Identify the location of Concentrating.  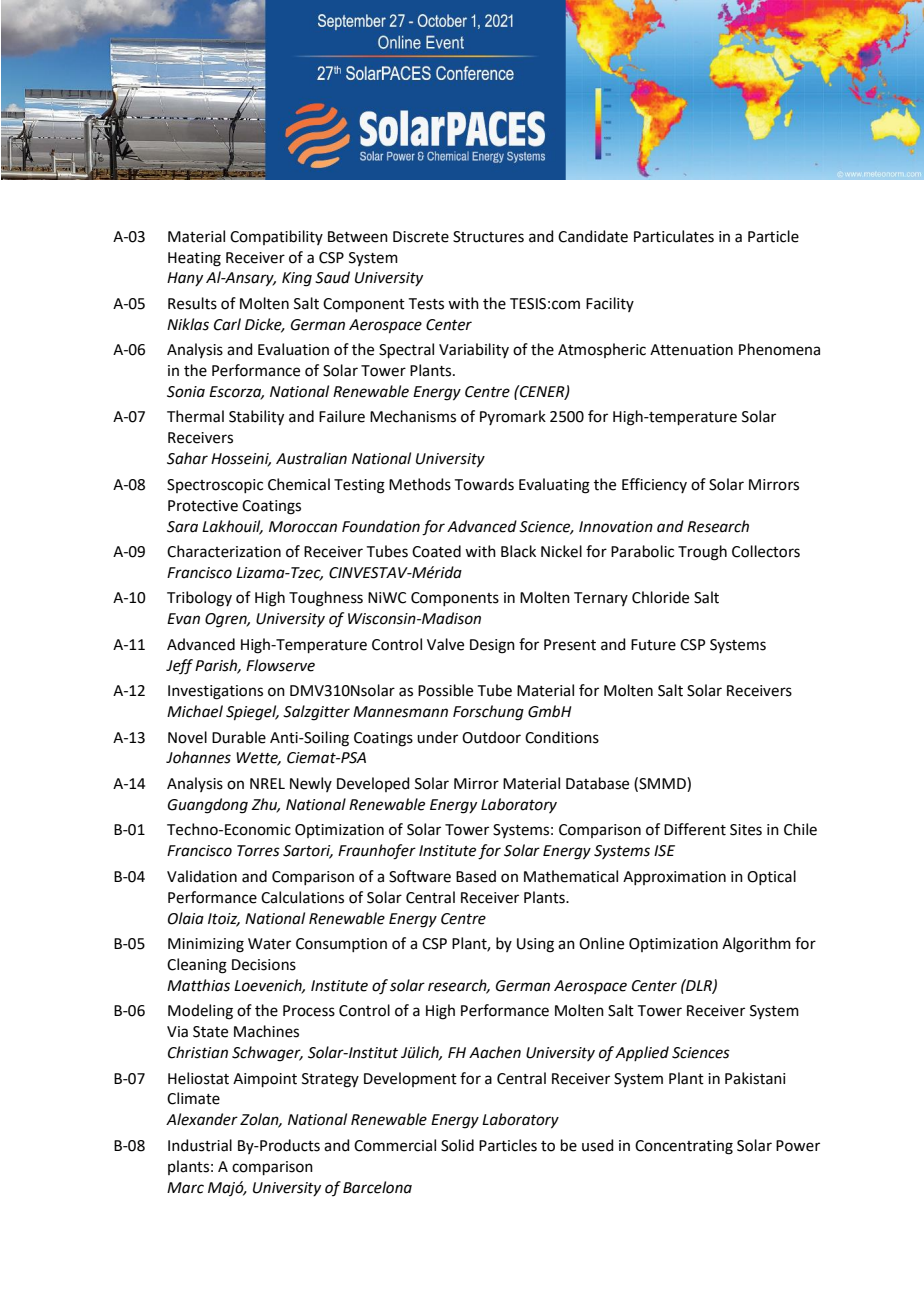
(684, 1147).
